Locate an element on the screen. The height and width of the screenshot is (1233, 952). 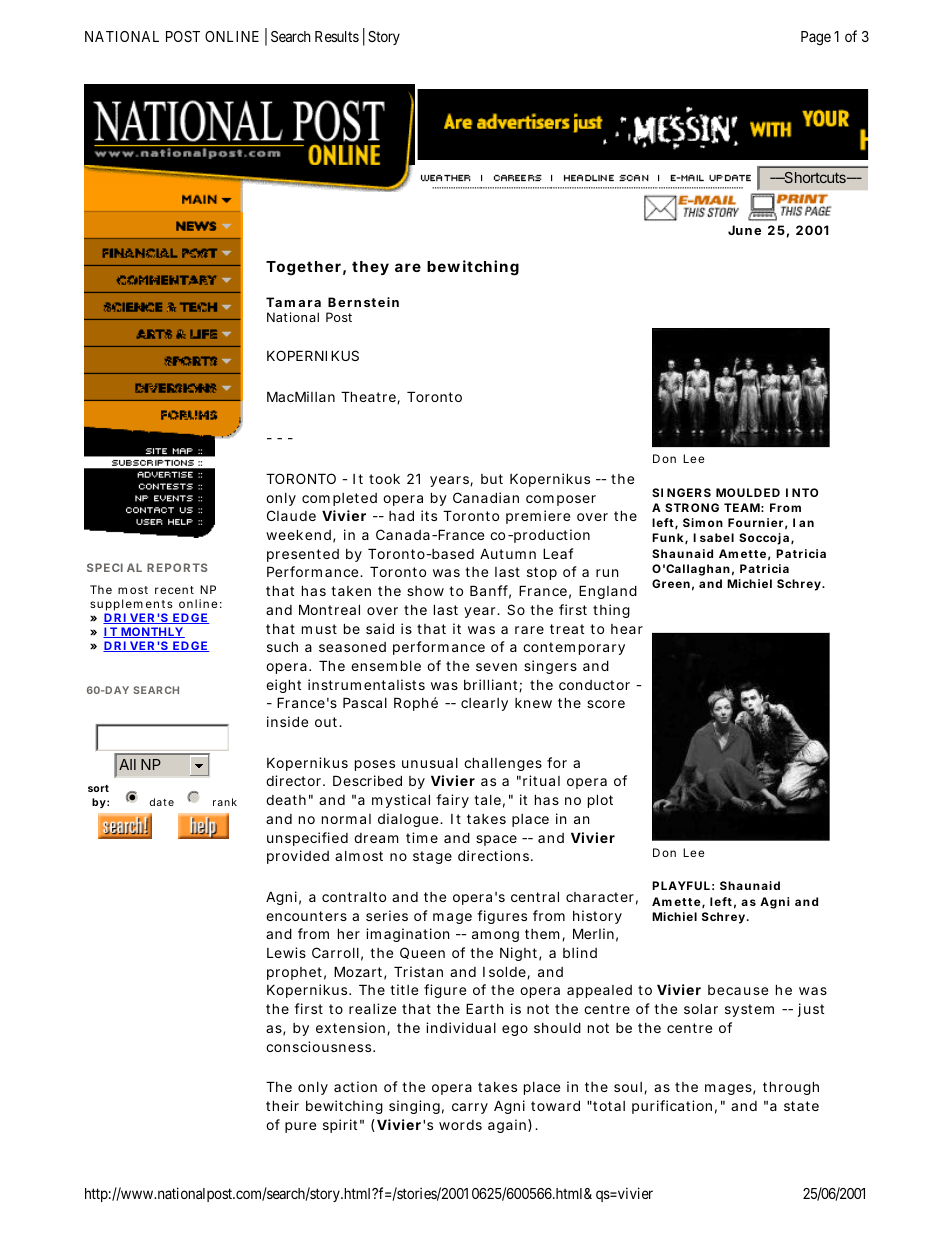
their is located at coordinates (282, 1105).
